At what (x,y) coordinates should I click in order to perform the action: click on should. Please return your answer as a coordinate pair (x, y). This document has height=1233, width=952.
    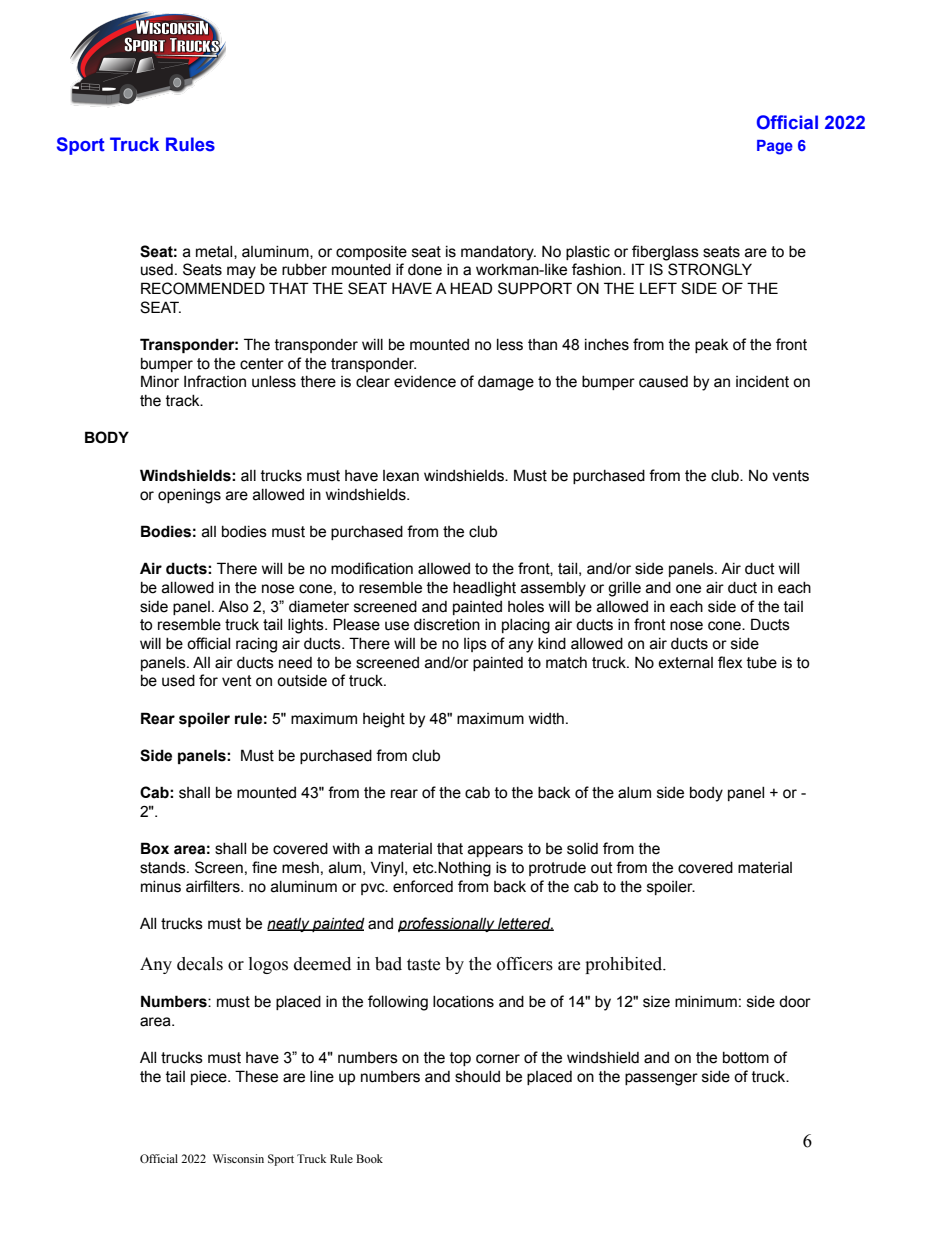
    Looking at the image, I should click on (477, 1077).
